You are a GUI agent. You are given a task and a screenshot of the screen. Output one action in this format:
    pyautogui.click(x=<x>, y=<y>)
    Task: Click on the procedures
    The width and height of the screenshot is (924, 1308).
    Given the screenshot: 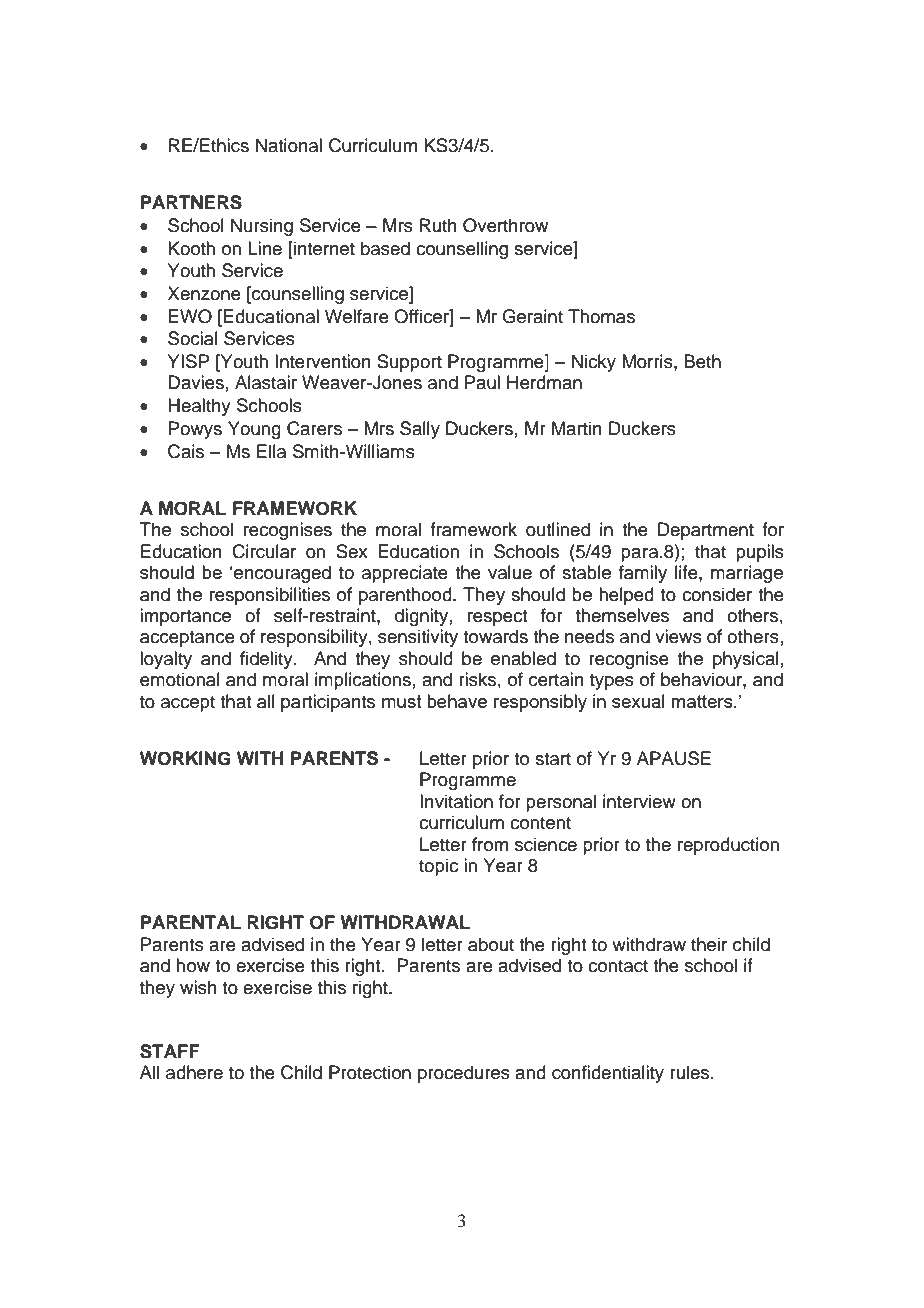 What is the action you would take?
    pyautogui.click(x=464, y=1074)
